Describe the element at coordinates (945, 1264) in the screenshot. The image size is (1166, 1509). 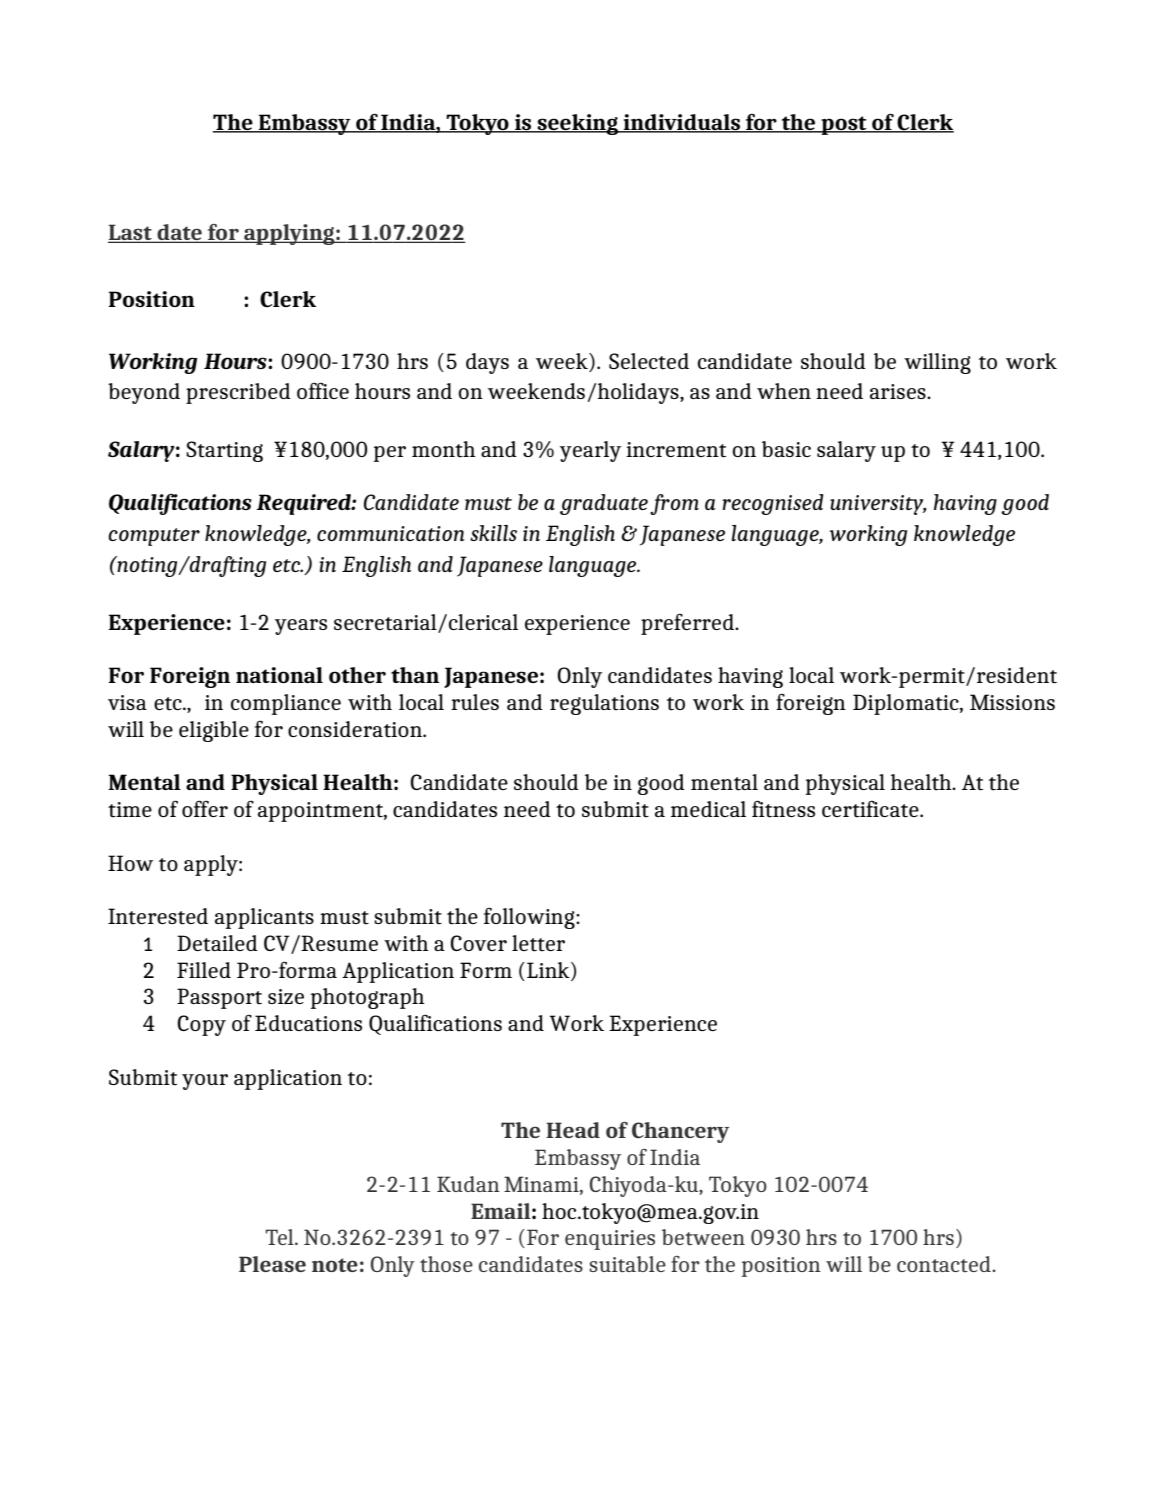
I see `contacted` at that location.
